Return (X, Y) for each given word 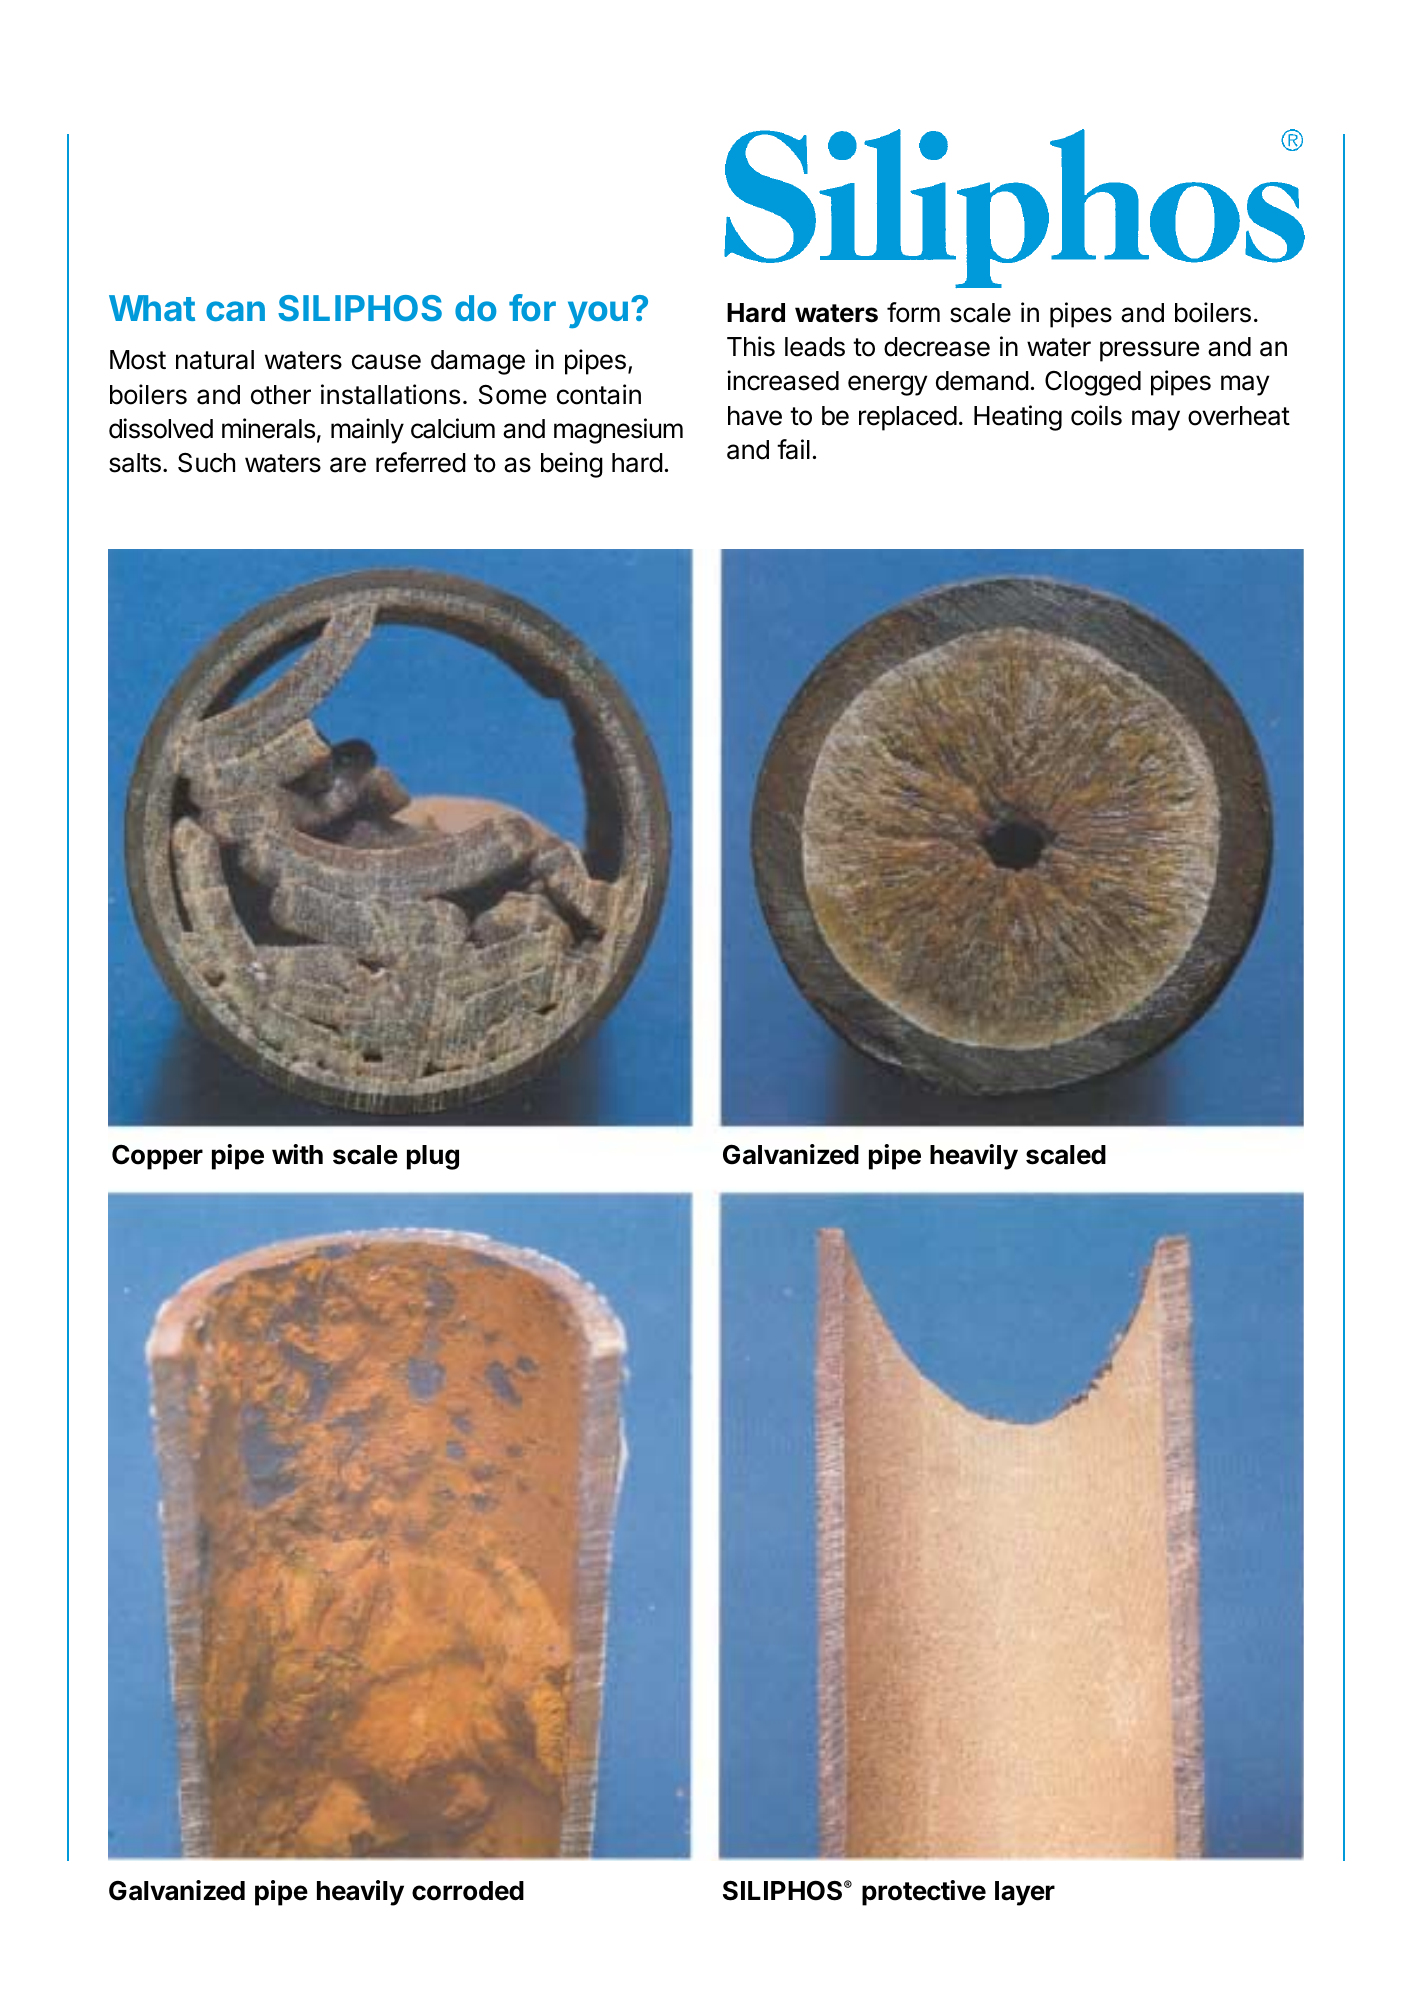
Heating (1018, 418)
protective (924, 1893)
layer (1025, 1893)
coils (1096, 415)
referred (421, 462)
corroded (468, 1891)
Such (206, 463)
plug (433, 1157)
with (297, 1154)
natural (215, 360)
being (572, 465)
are (348, 465)
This (751, 346)
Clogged (1093, 383)
